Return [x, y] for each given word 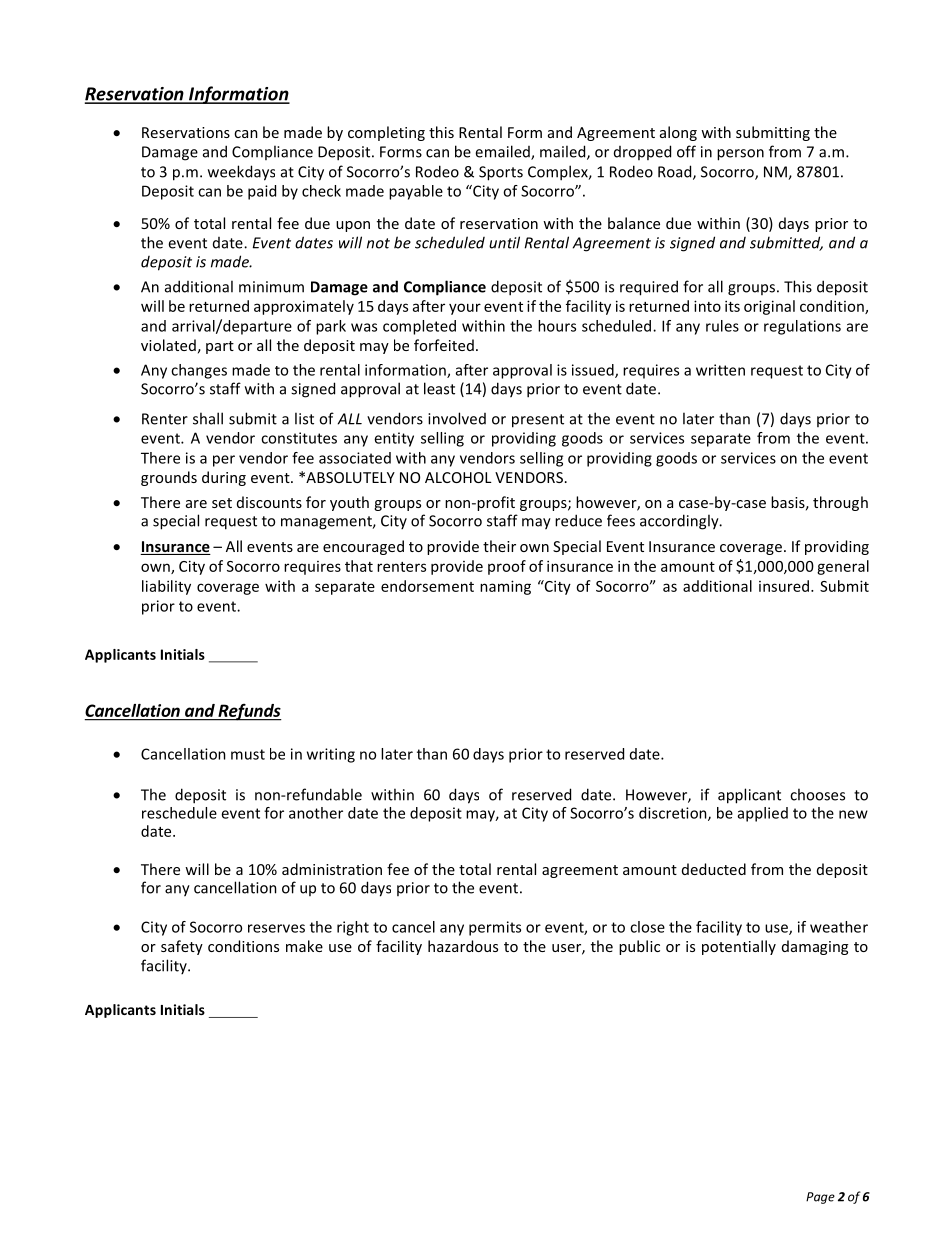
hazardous [463, 946]
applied [763, 814]
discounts [269, 502]
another [316, 813]
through [840, 503]
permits [495, 928]
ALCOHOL [458, 477]
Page [820, 1198]
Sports [501, 173]
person [740, 155]
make [304, 946]
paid [262, 192]
